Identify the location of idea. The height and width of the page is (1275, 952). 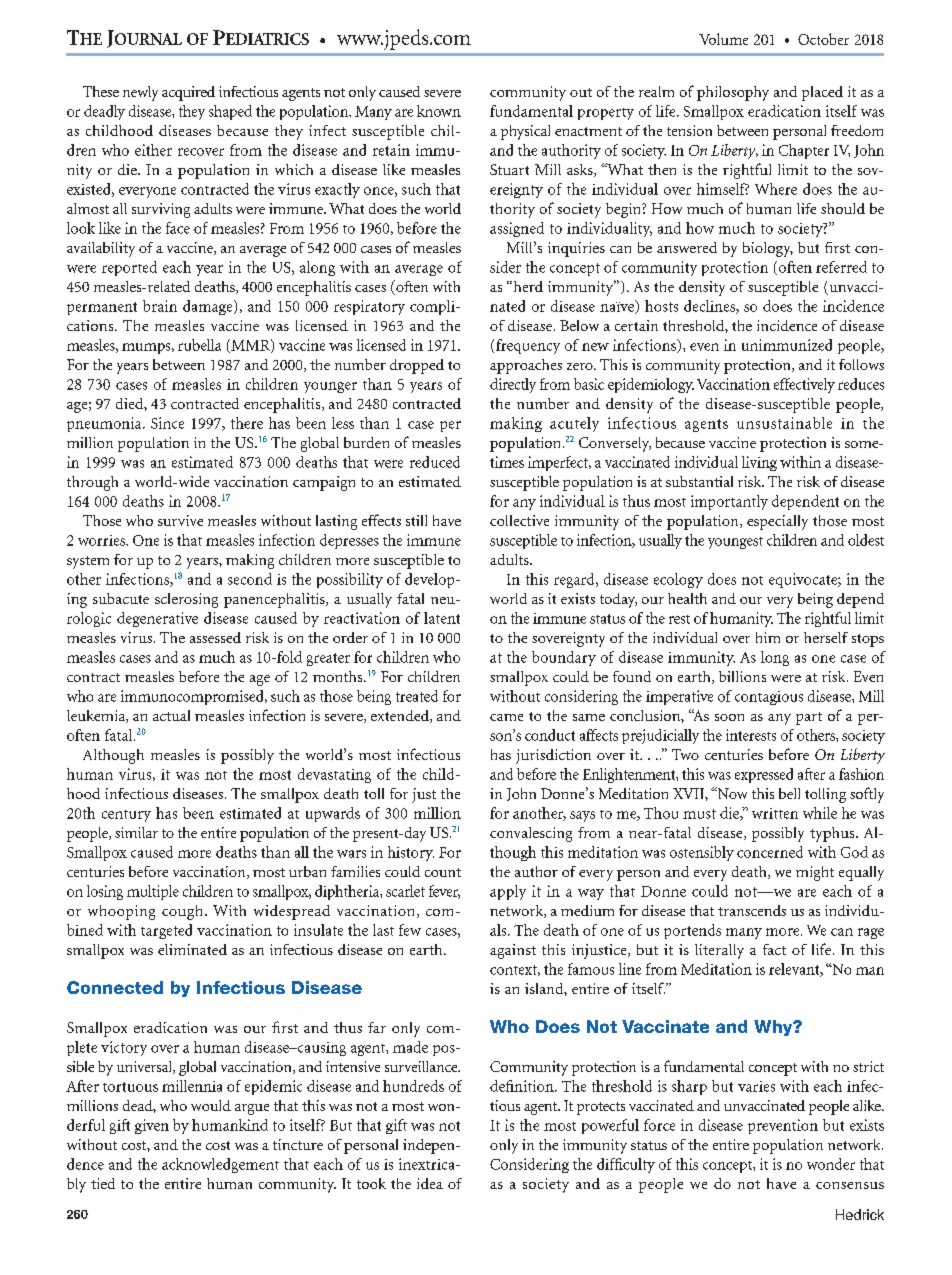
(430, 1183).
